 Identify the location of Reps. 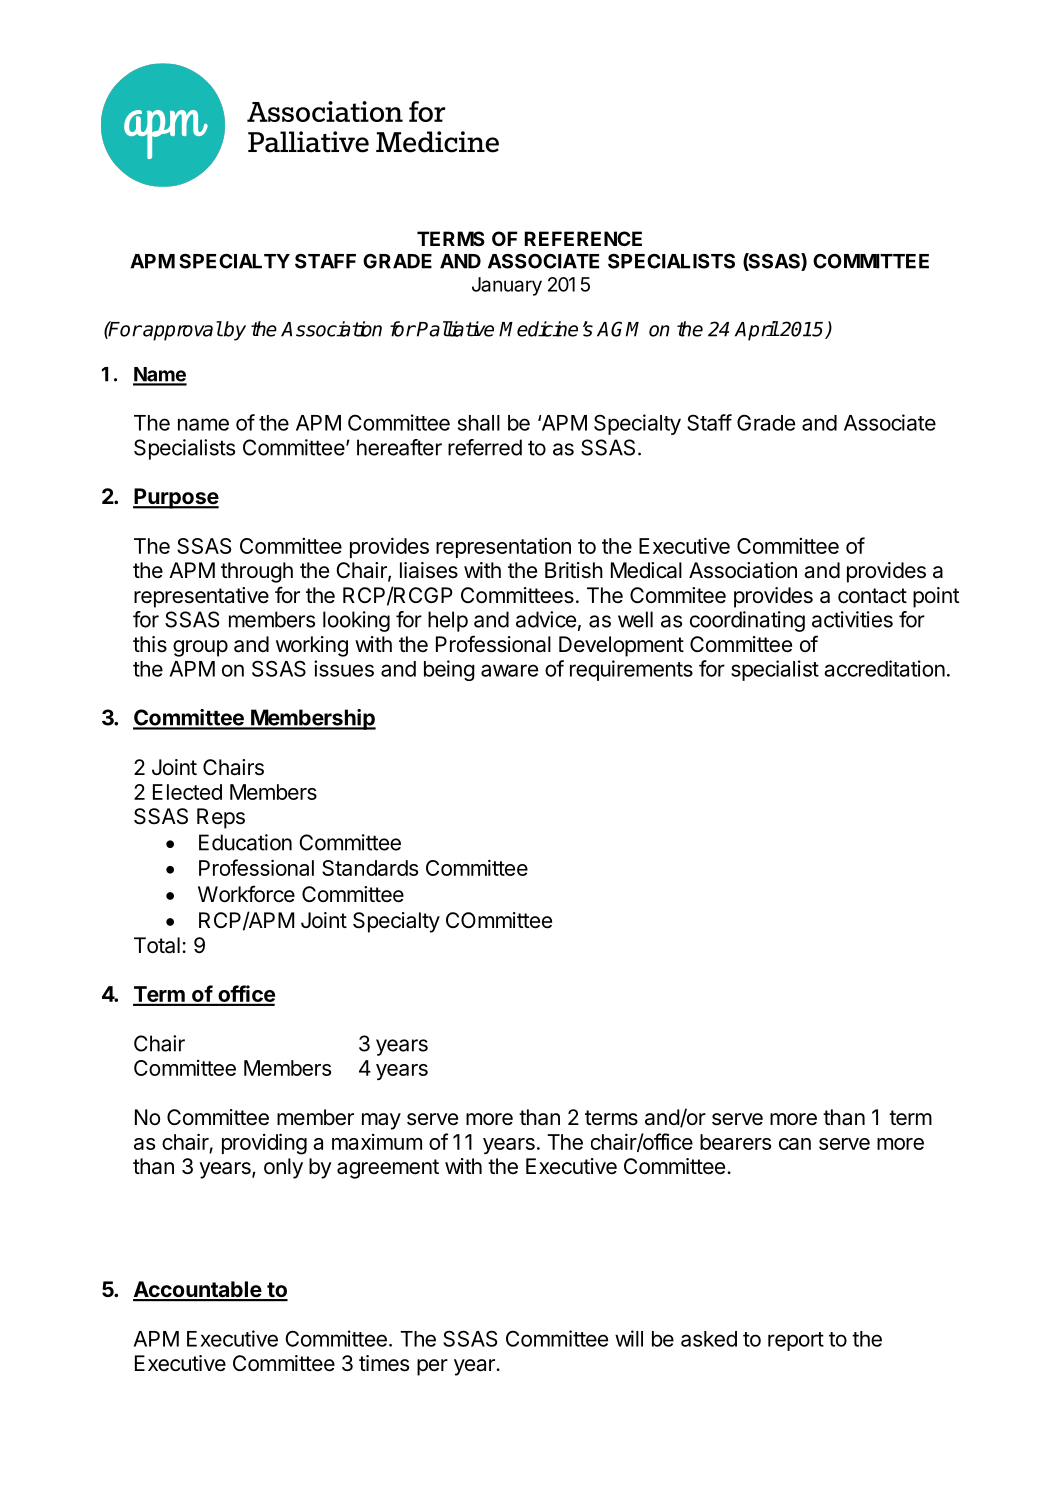
(221, 818).
